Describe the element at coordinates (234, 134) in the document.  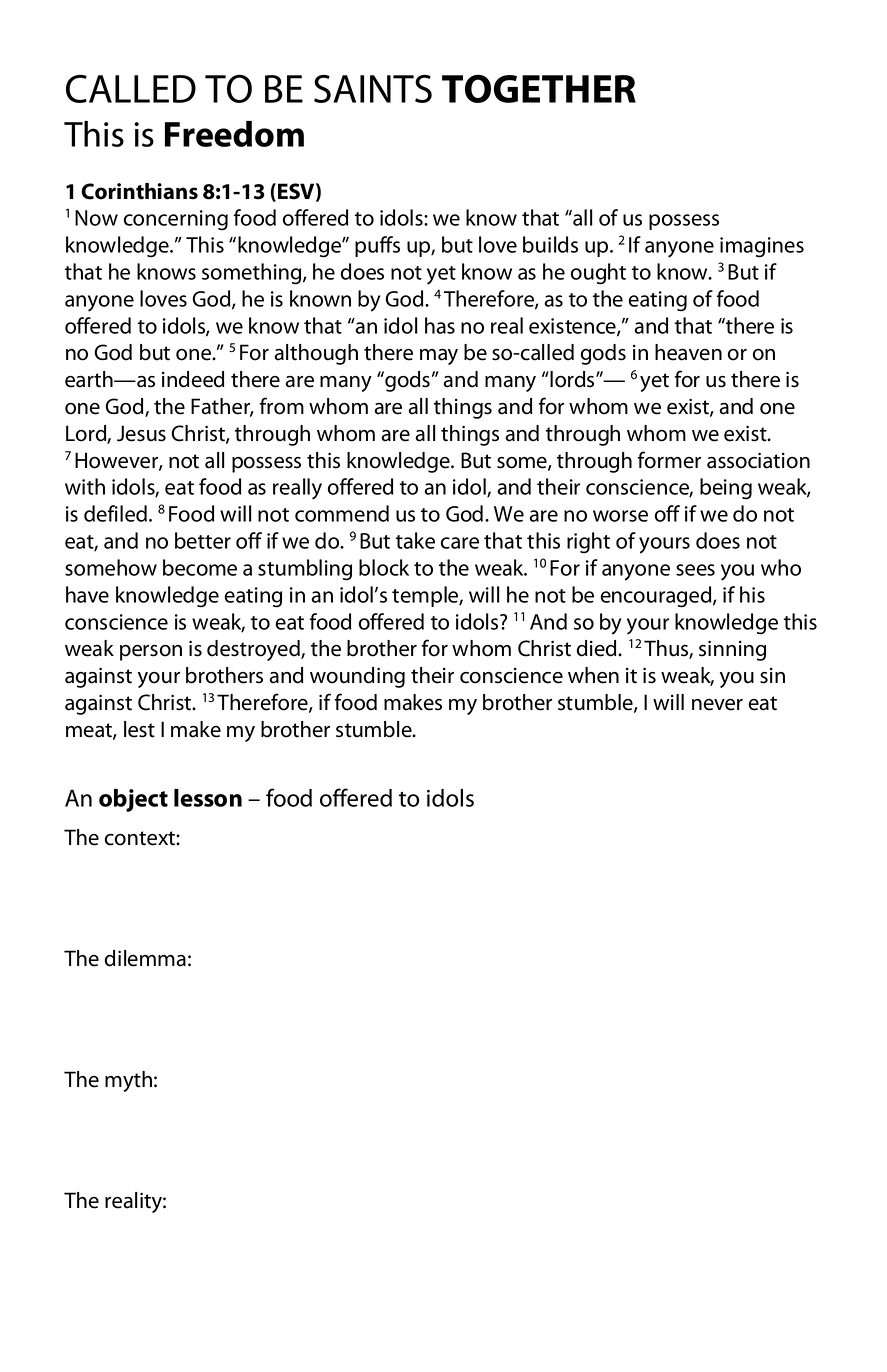
I see `Freedom` at that location.
